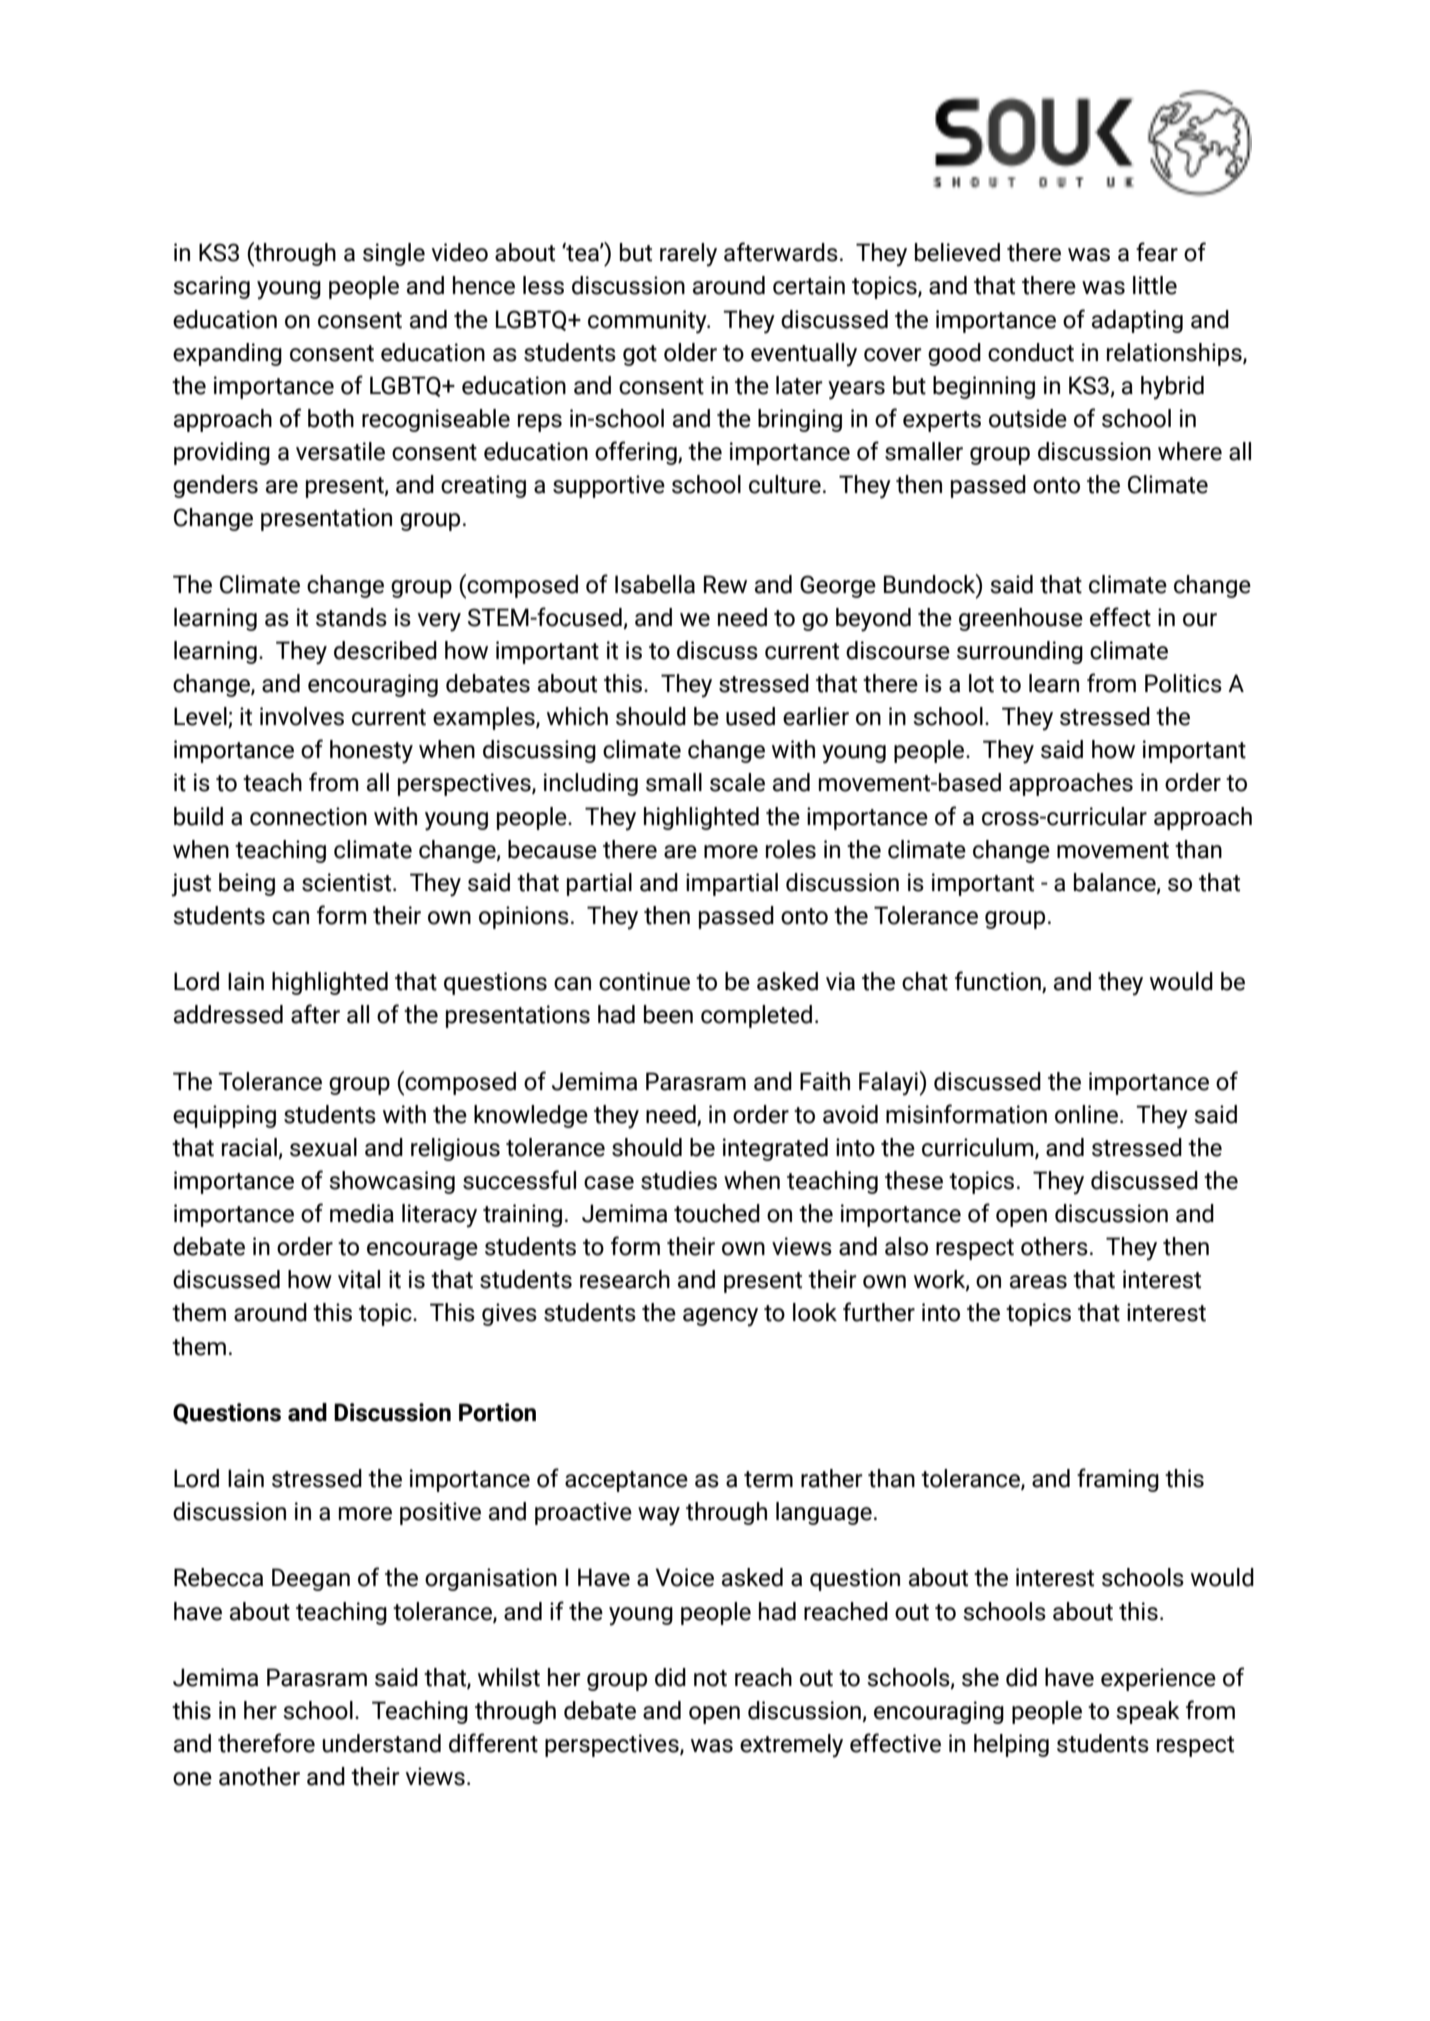  Describe the element at coordinates (737, 782) in the page. I see `scale` at that location.
